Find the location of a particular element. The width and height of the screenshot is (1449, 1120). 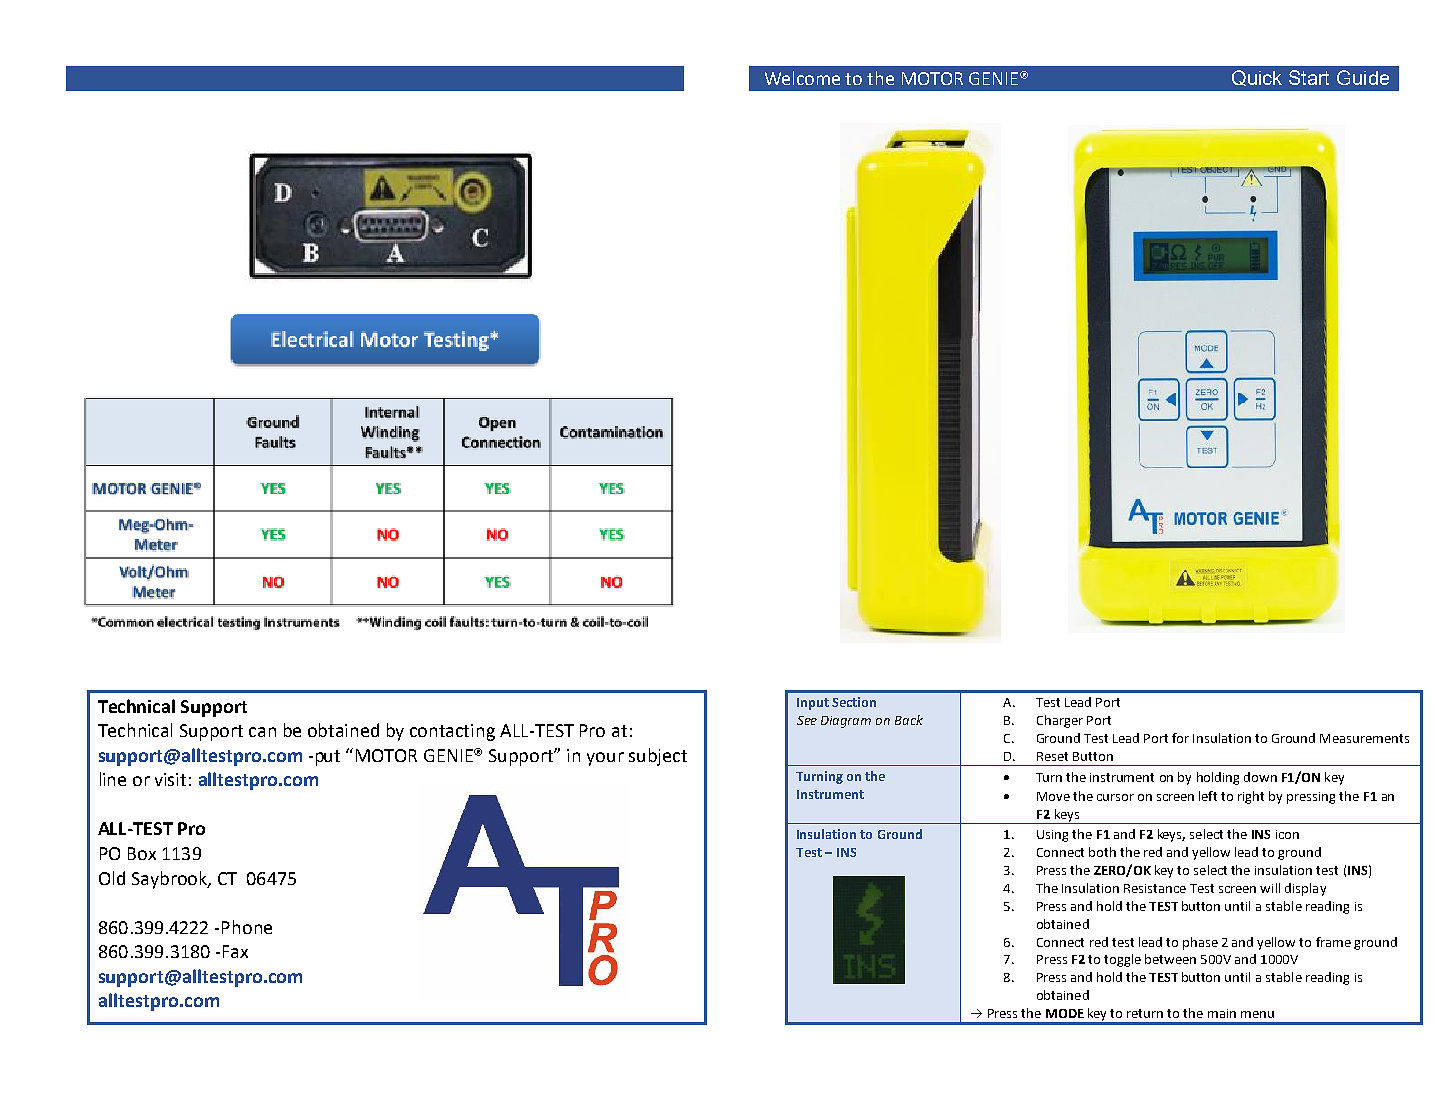

Start is located at coordinates (1309, 77).
